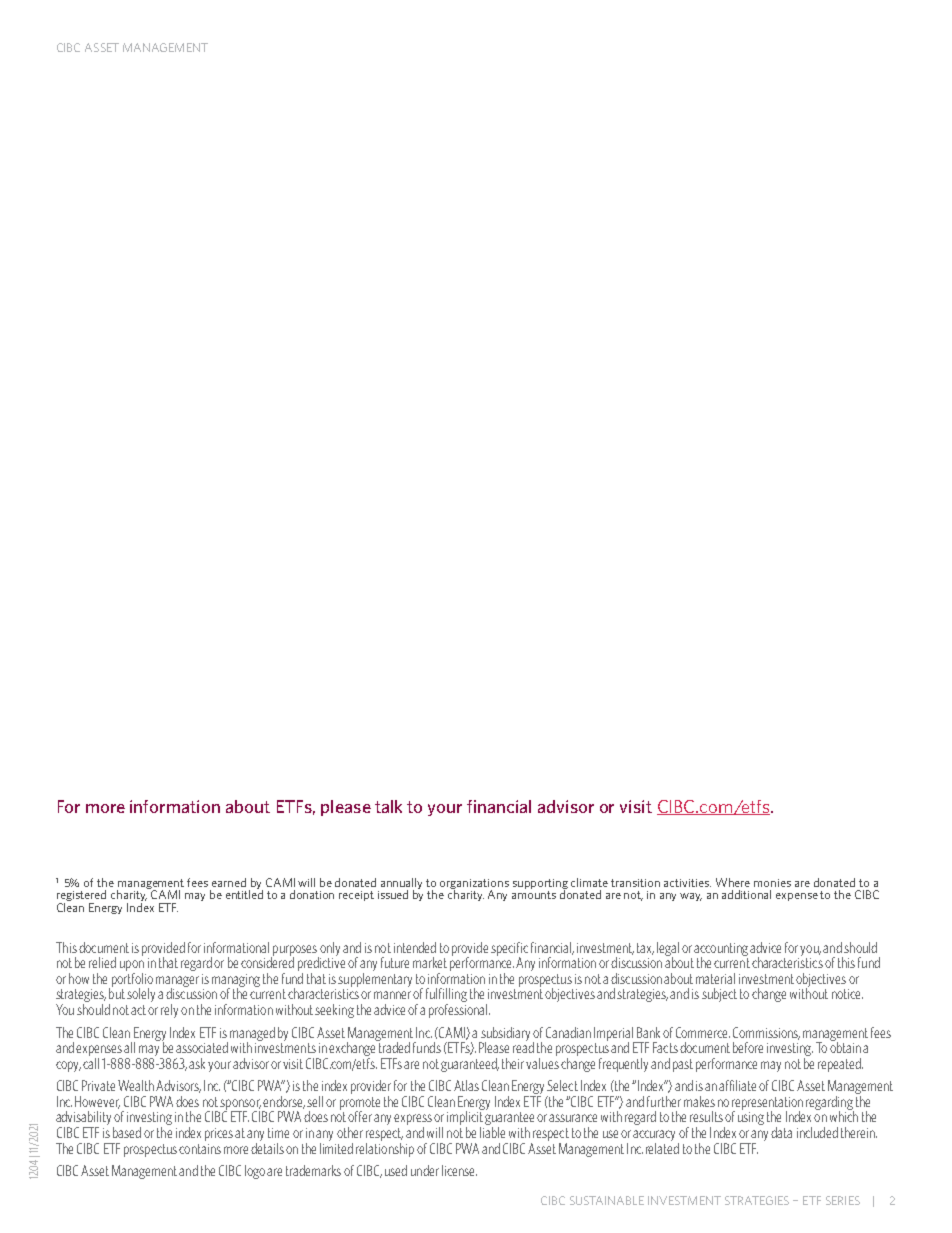  I want to click on annually, so click(401, 885).
